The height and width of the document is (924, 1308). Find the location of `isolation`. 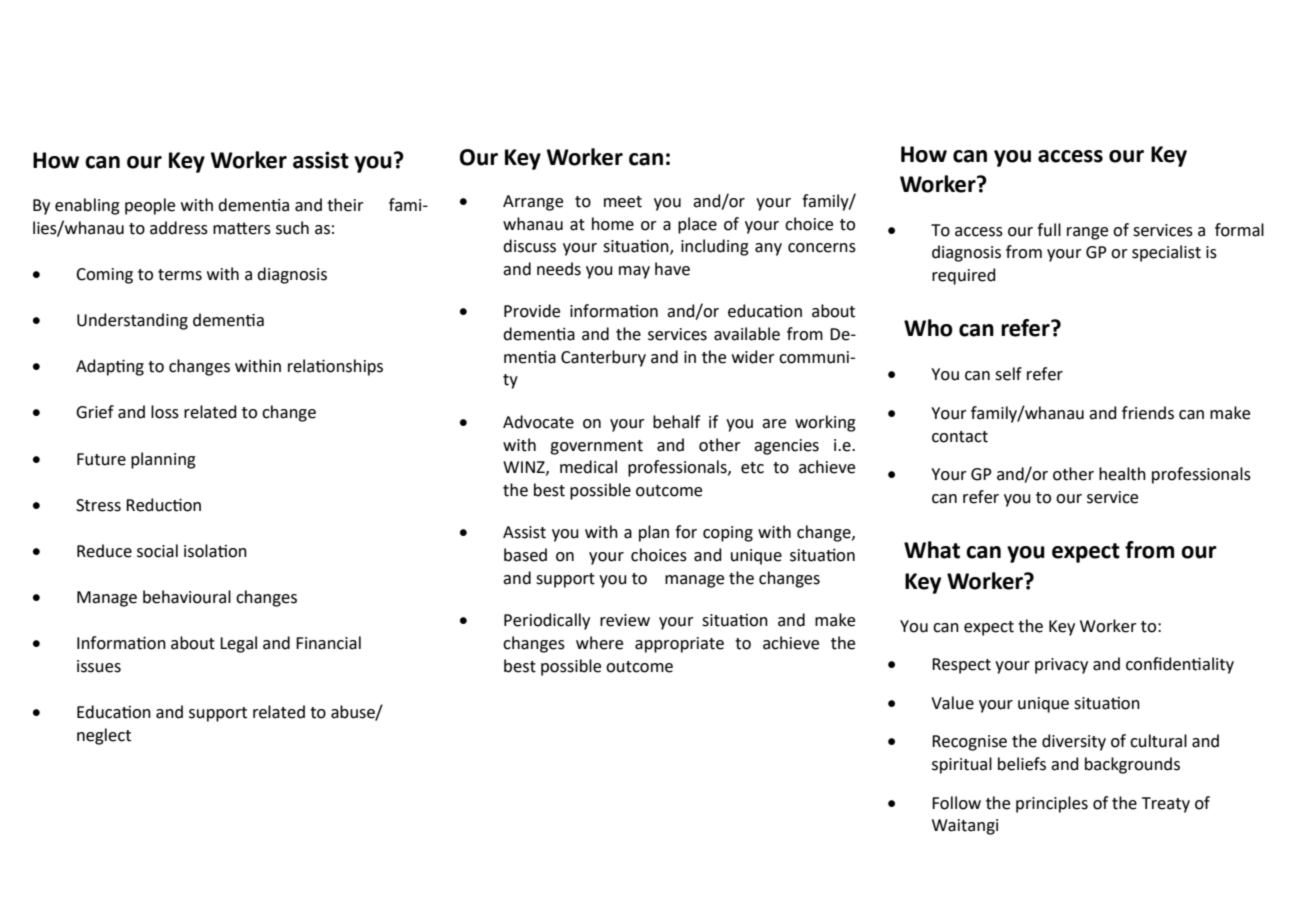

isolation is located at coordinates (215, 551).
